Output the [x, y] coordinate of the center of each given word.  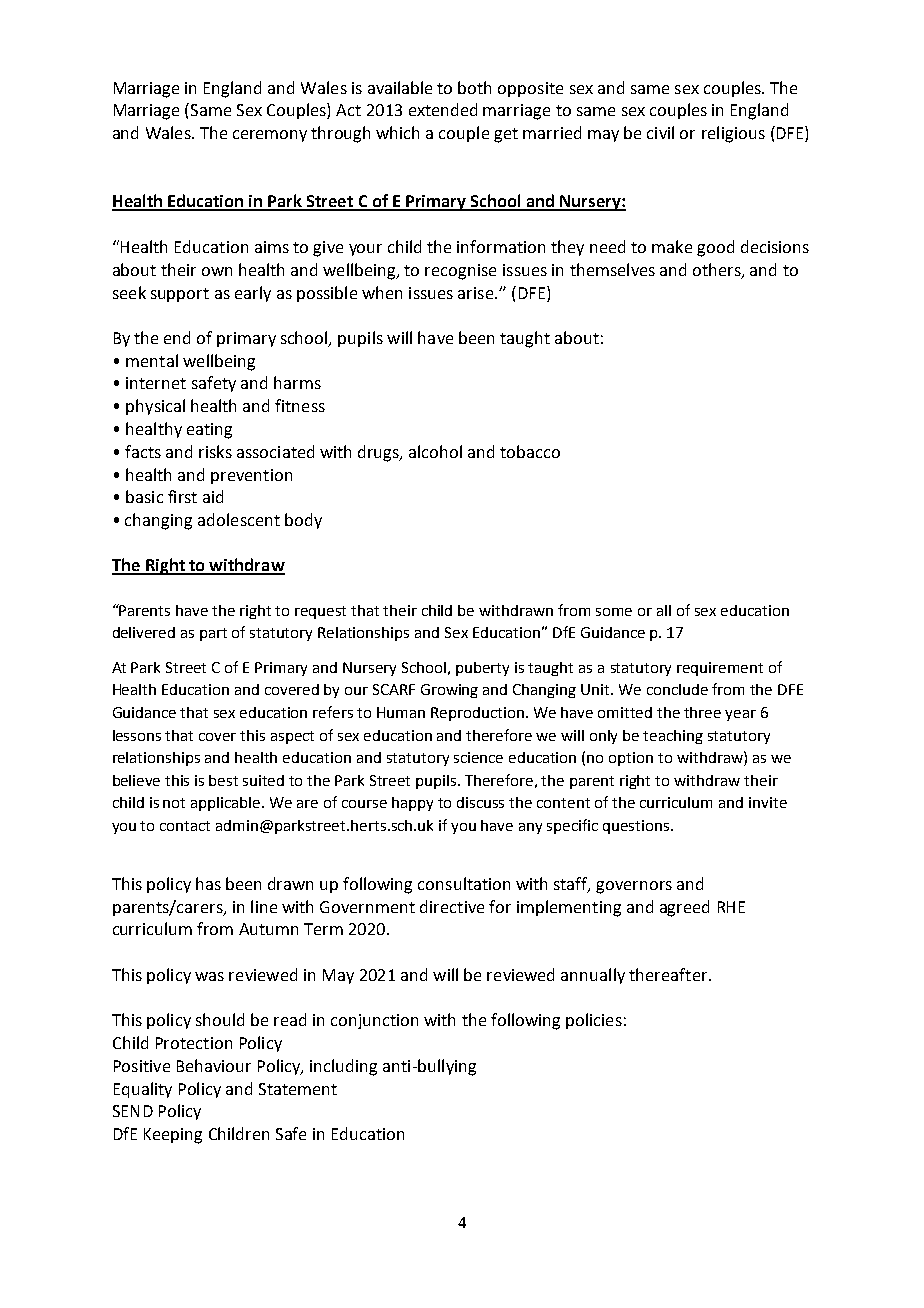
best [223, 780]
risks [215, 451]
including [343, 1067]
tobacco [530, 451]
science [478, 757]
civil [660, 132]
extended [443, 109]
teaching [673, 737]
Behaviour [214, 1065]
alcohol [435, 451]
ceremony [270, 136]
